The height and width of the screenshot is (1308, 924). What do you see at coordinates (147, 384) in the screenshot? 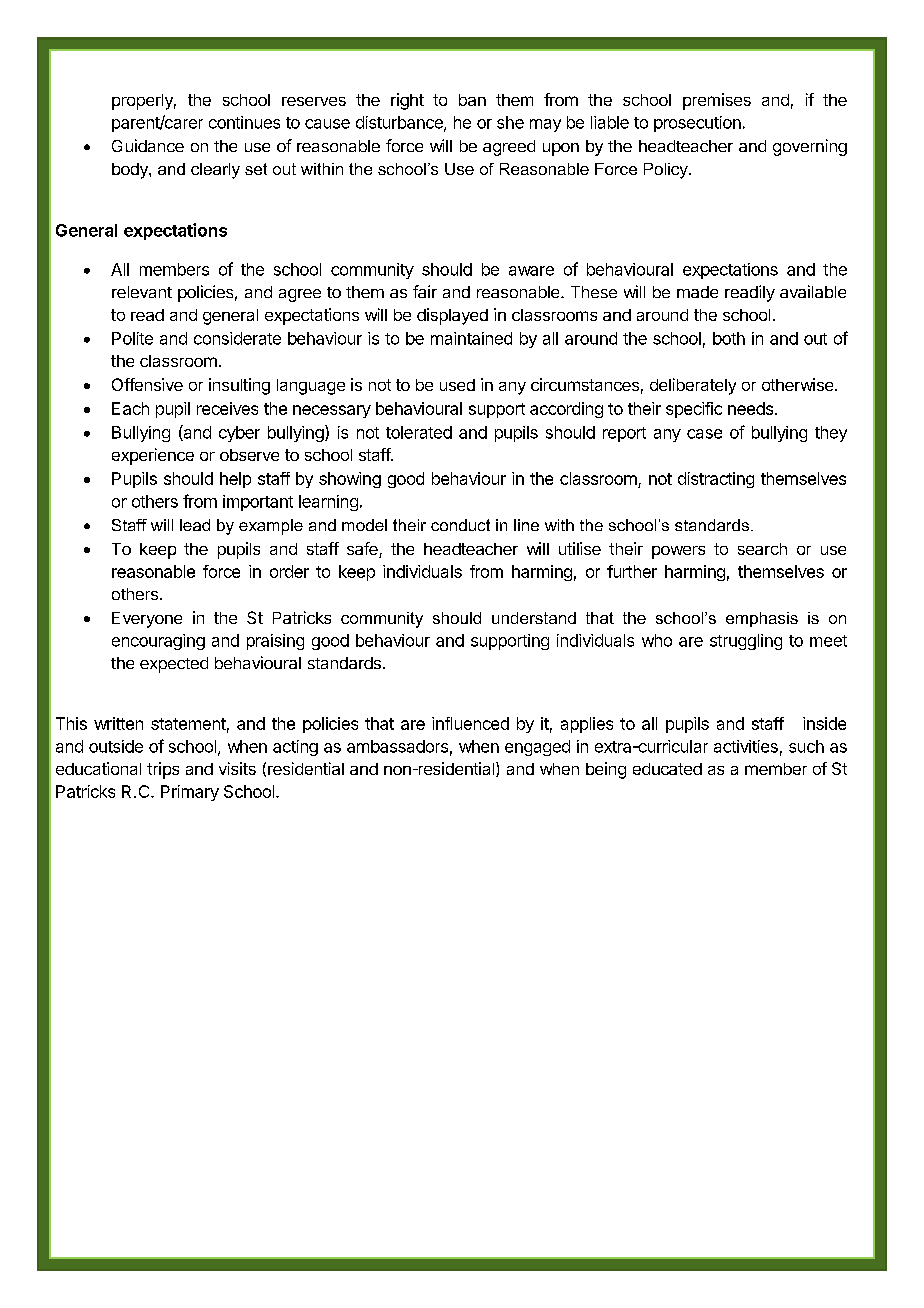
I see `Offensive` at bounding box center [147, 384].
